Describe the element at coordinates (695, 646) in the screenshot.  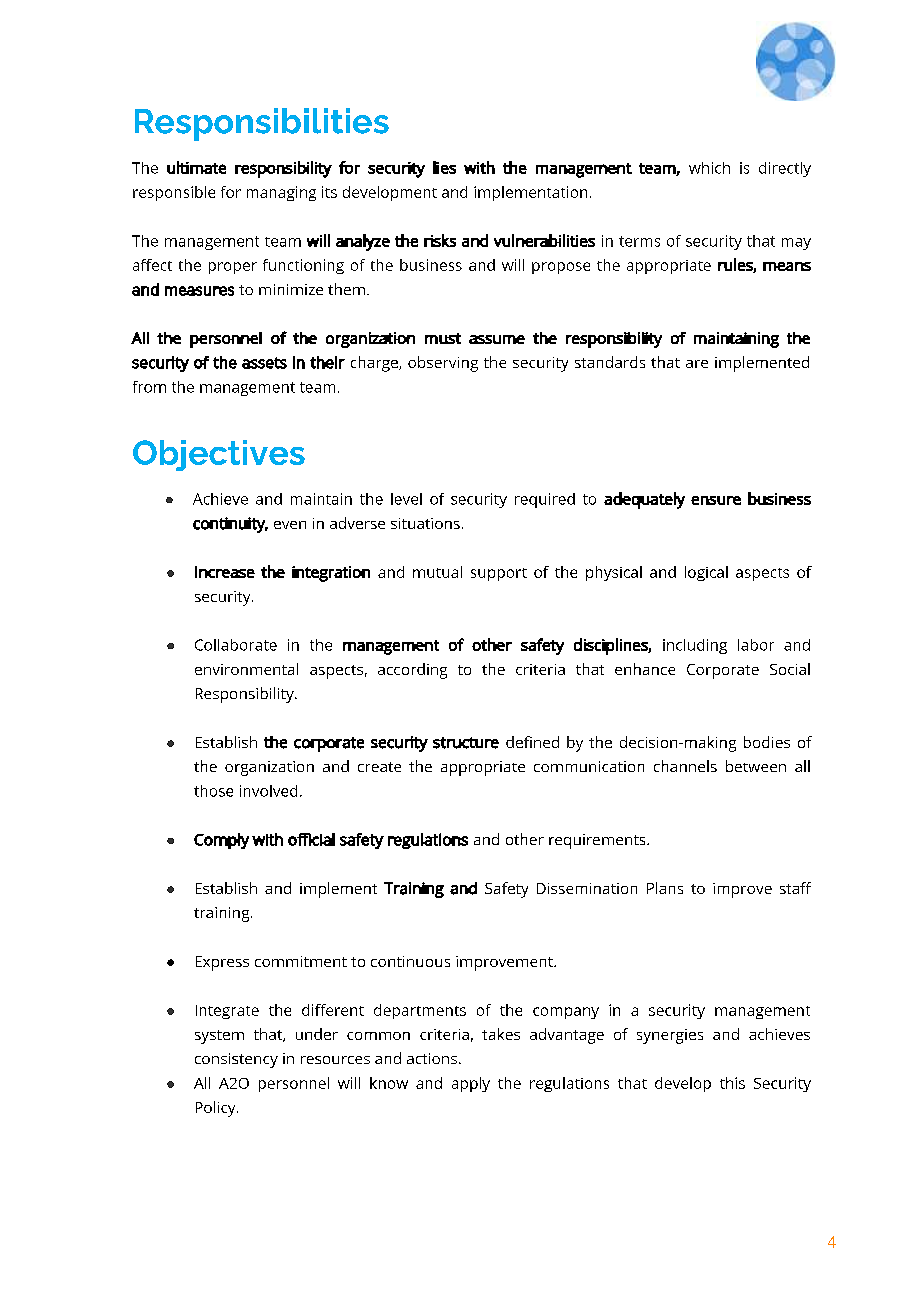
I see `including` at that location.
